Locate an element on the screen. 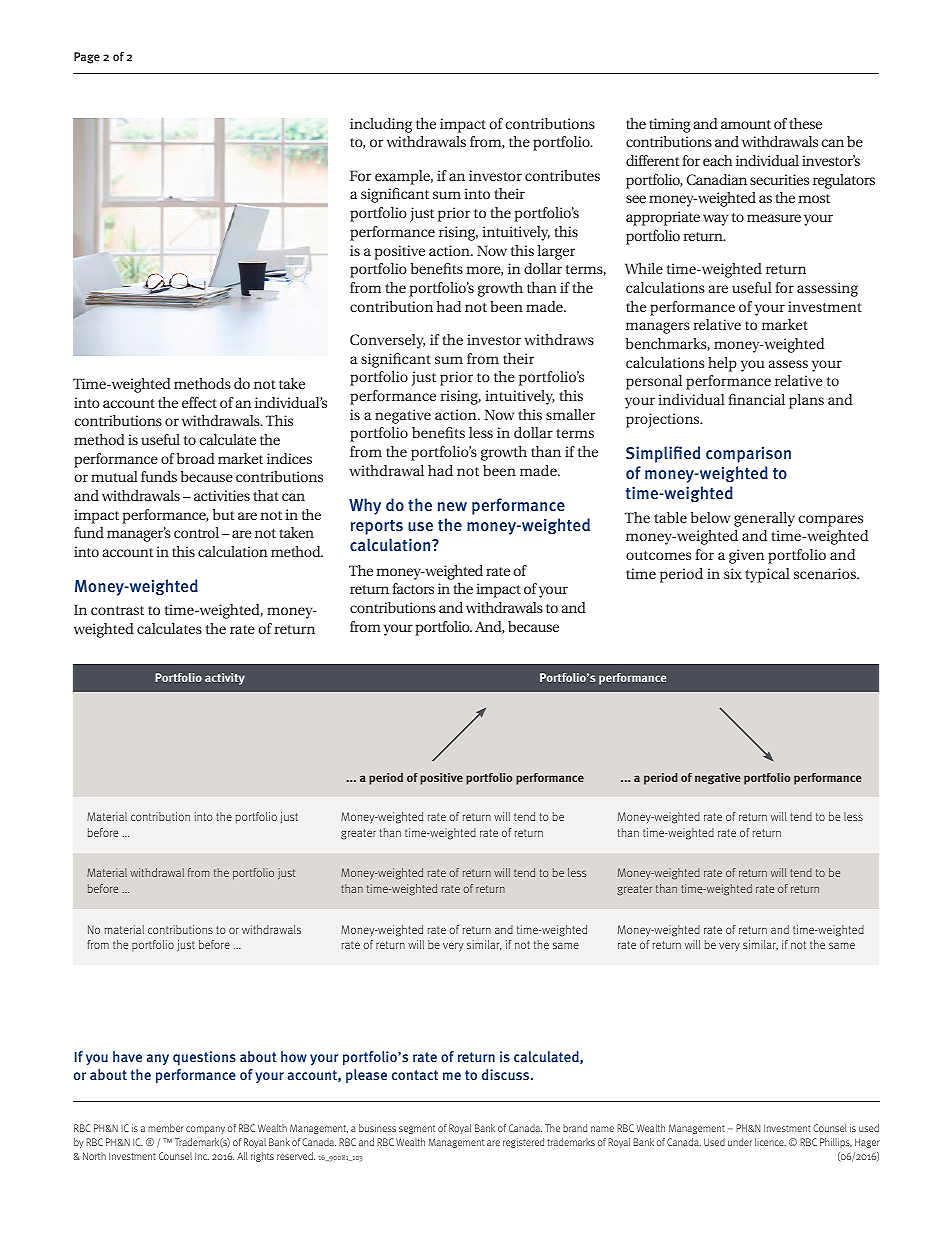  typical is located at coordinates (767, 575).
